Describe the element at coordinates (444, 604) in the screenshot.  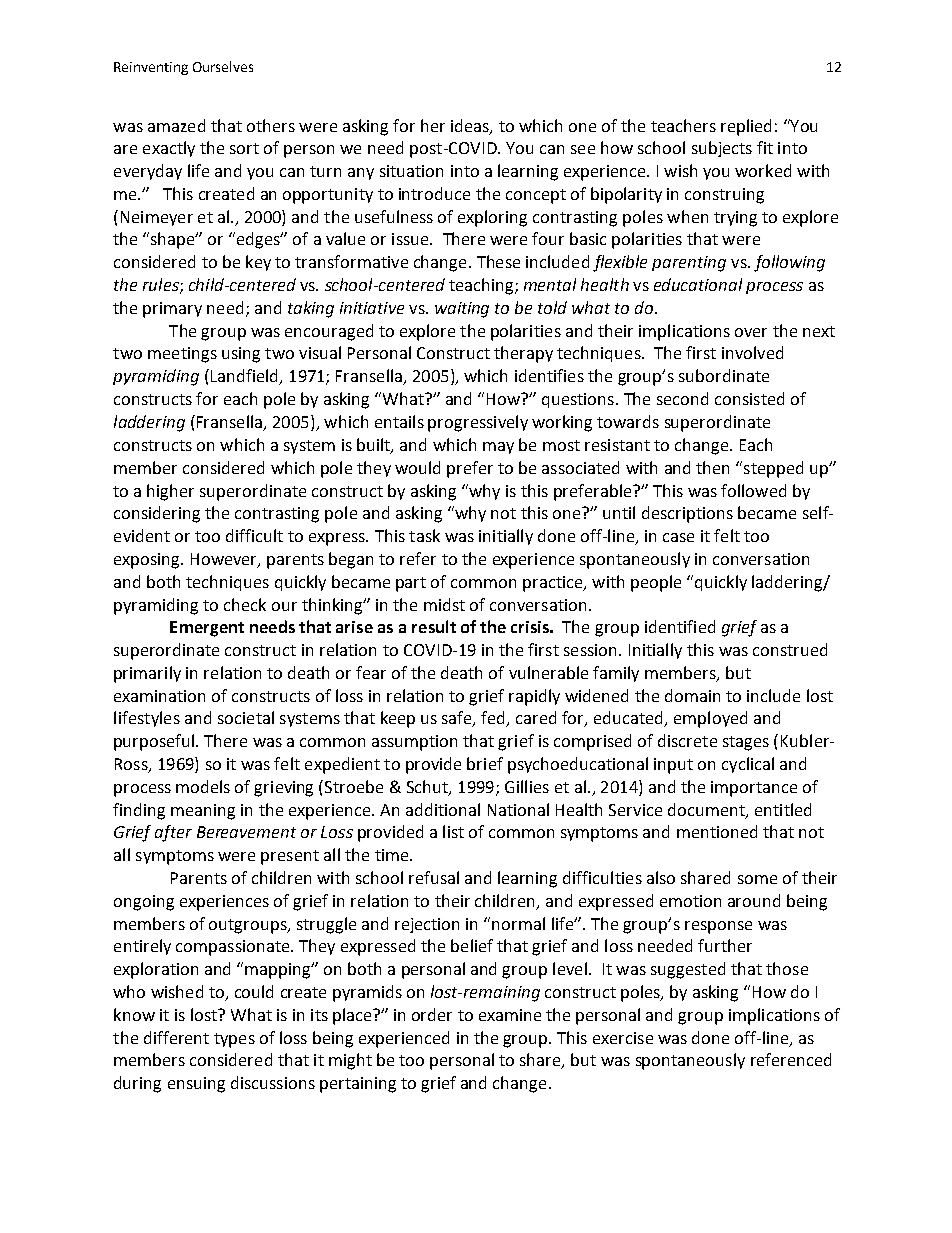
I see `midst` at that location.
